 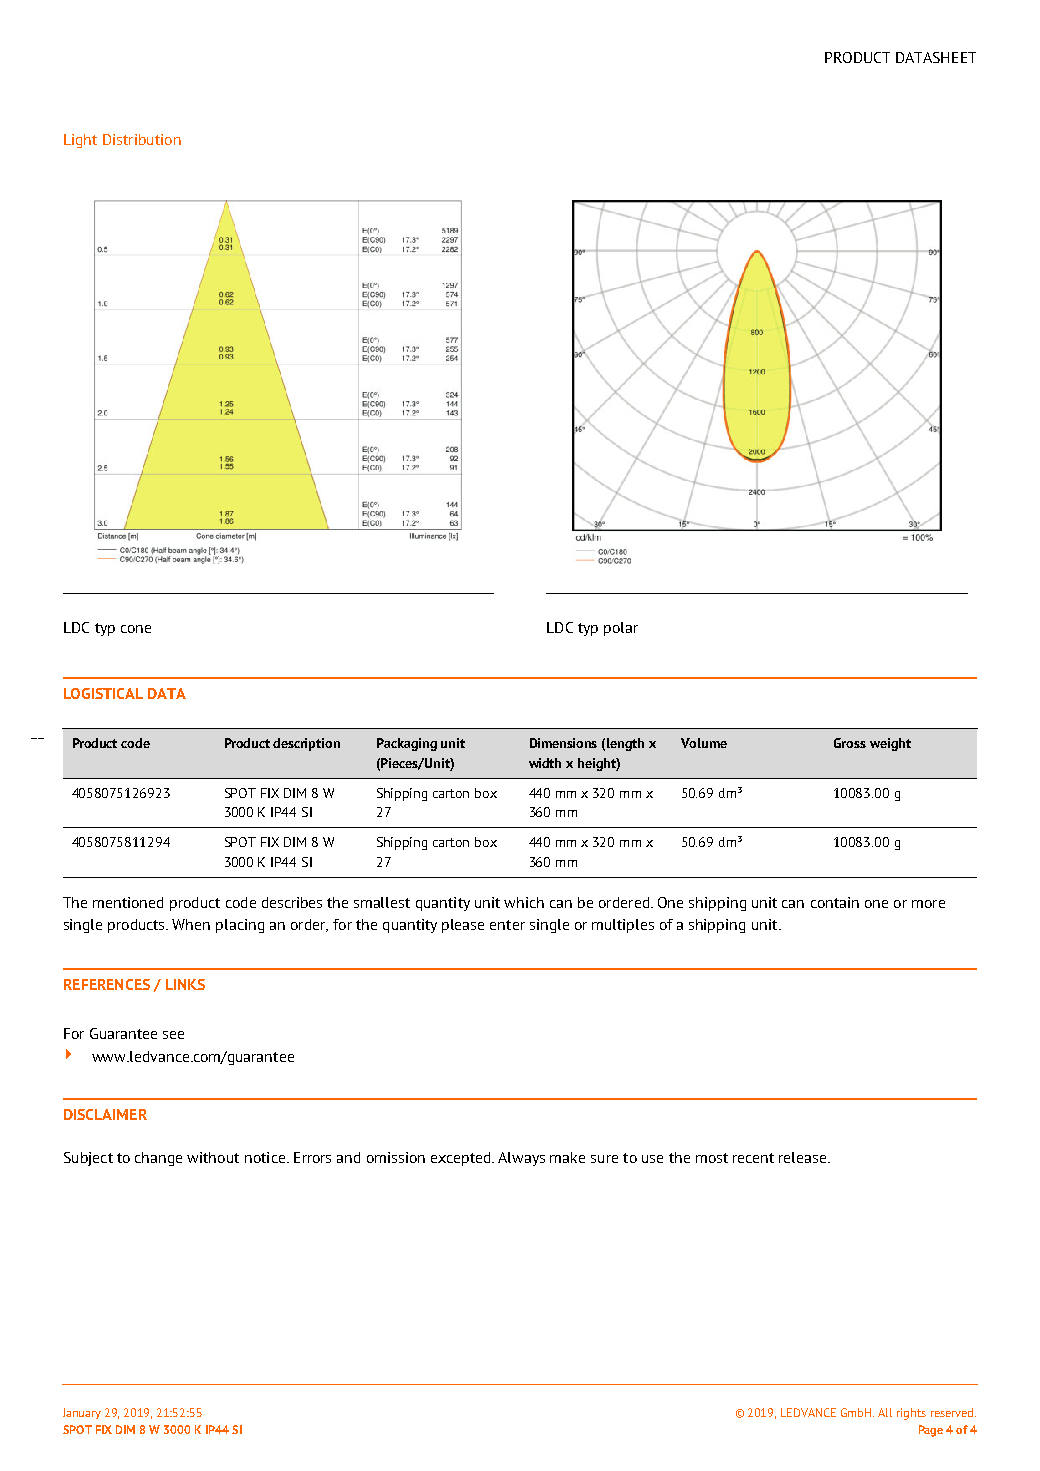 What do you see at coordinates (621, 629) in the screenshot?
I see `polar` at bounding box center [621, 629].
